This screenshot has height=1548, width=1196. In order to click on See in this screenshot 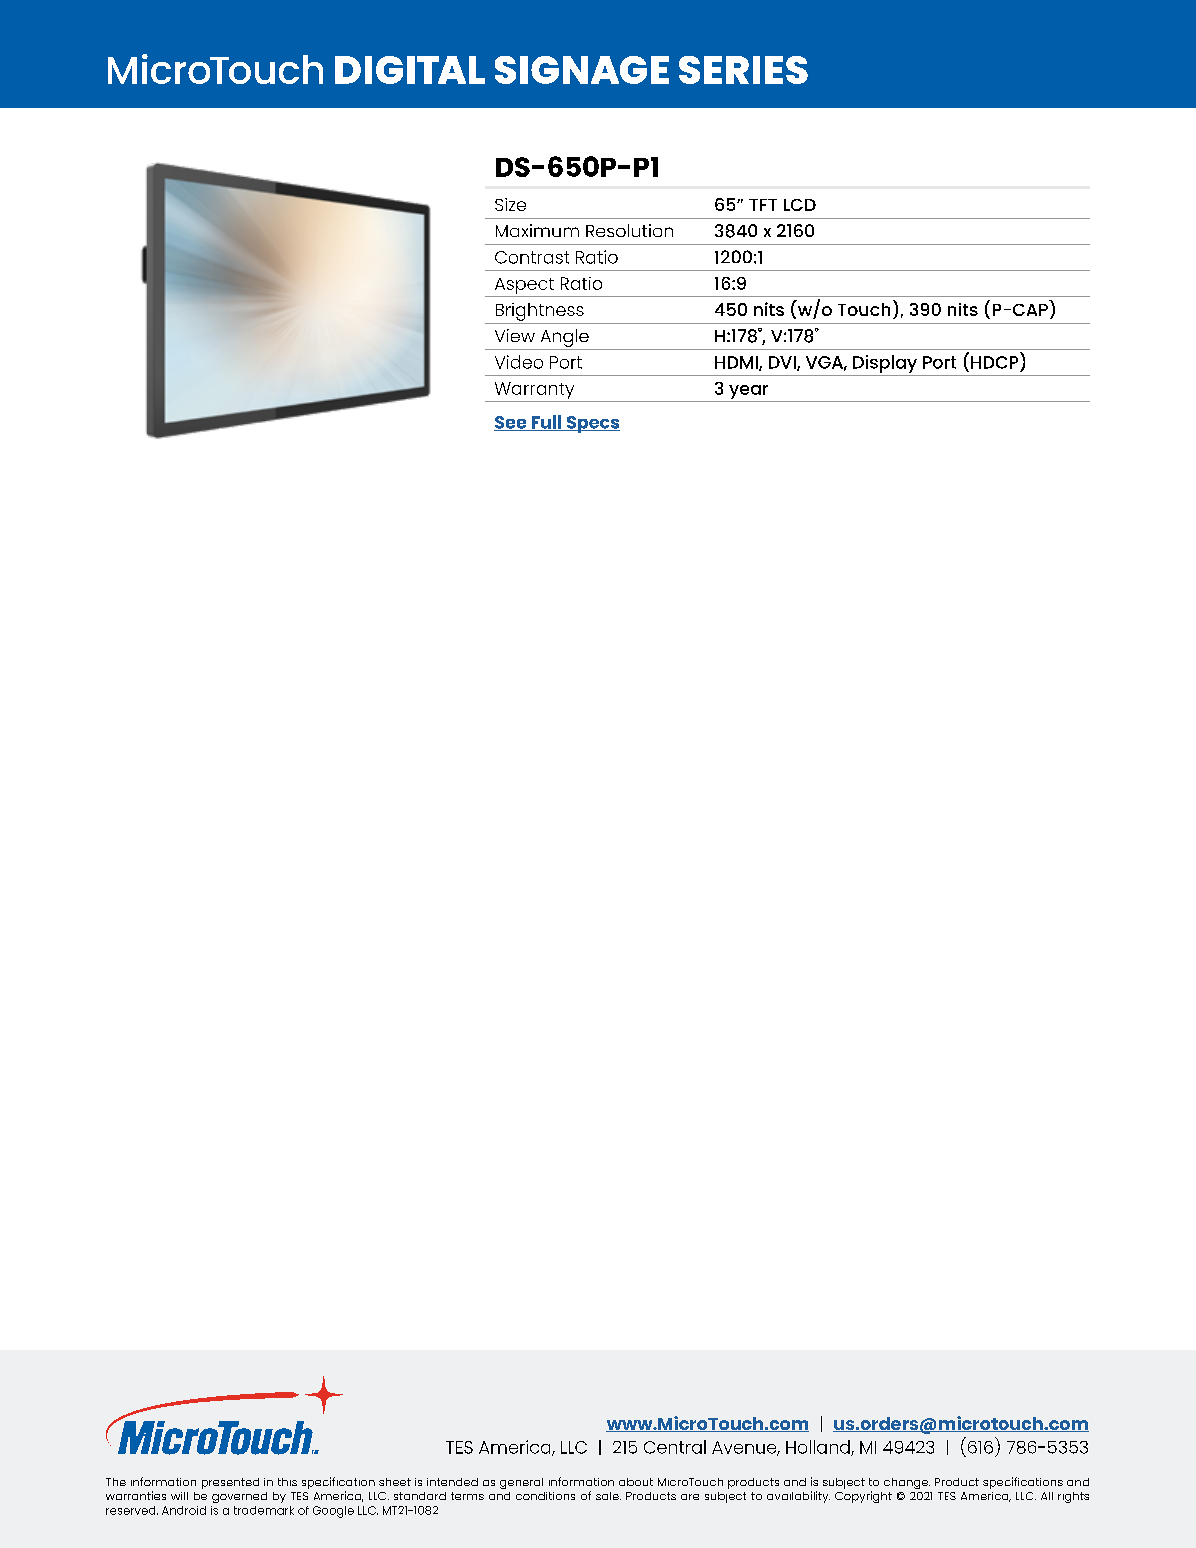, I will do `click(511, 423)`.
